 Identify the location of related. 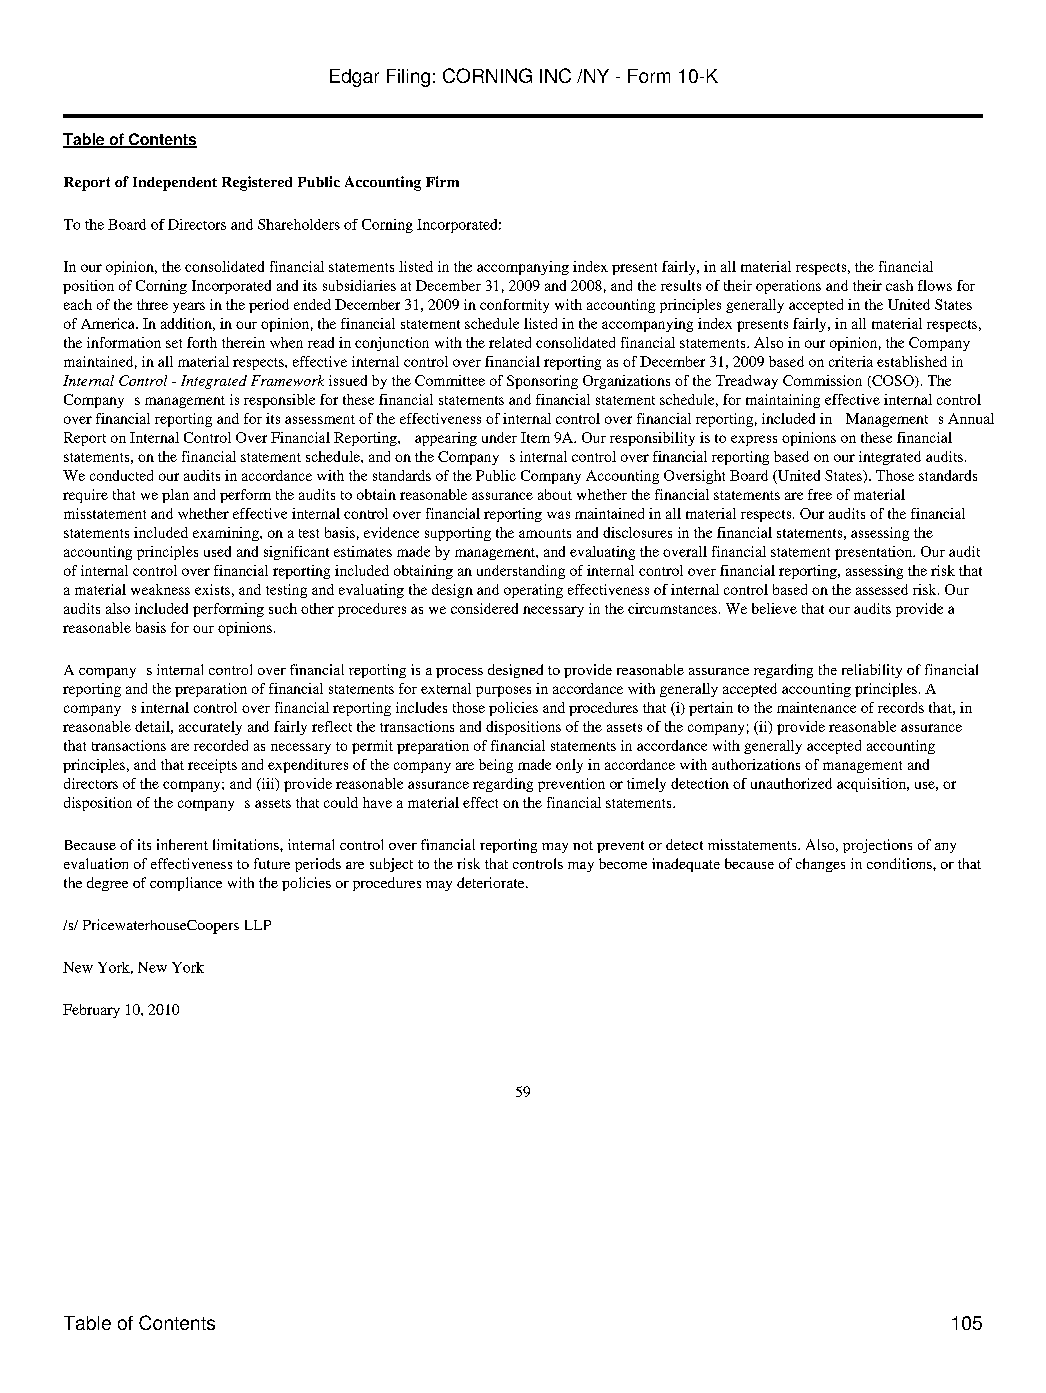
(510, 342).
